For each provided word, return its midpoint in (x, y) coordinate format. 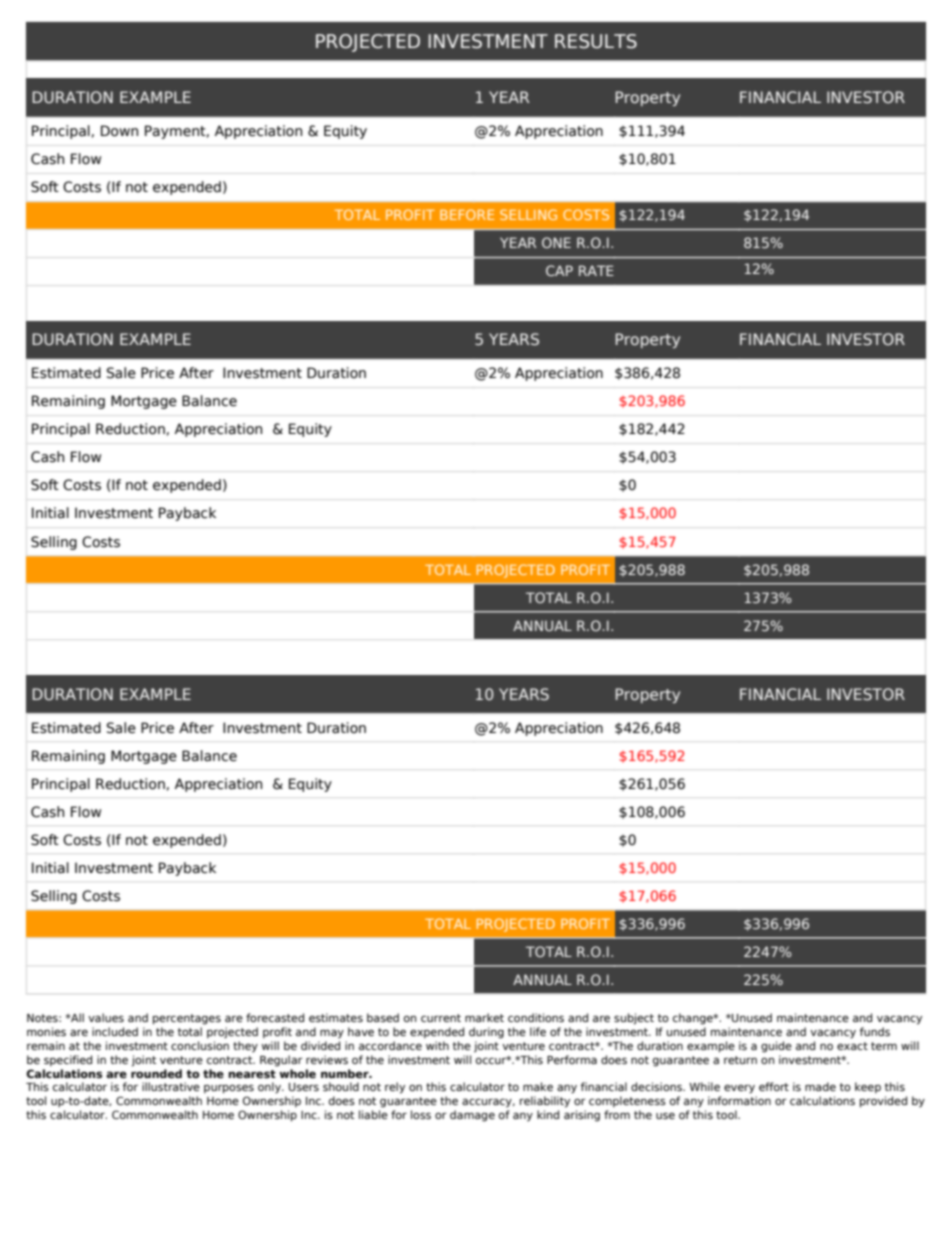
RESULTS (596, 41)
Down (119, 131)
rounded (156, 1073)
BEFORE (467, 214)
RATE (596, 270)
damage (472, 1116)
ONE (556, 242)
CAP (559, 270)
